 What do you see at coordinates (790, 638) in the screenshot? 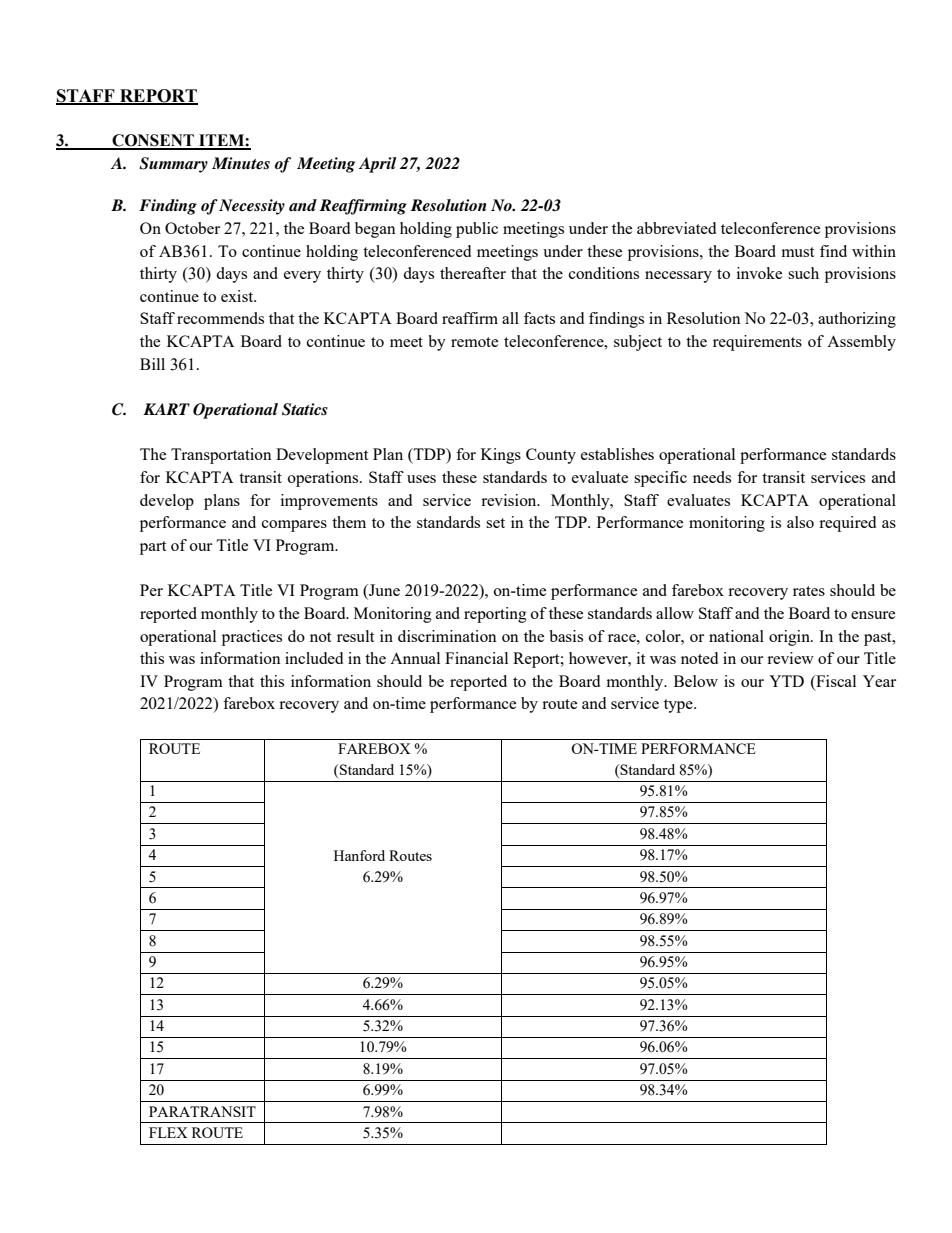
I see `origin` at bounding box center [790, 638].
